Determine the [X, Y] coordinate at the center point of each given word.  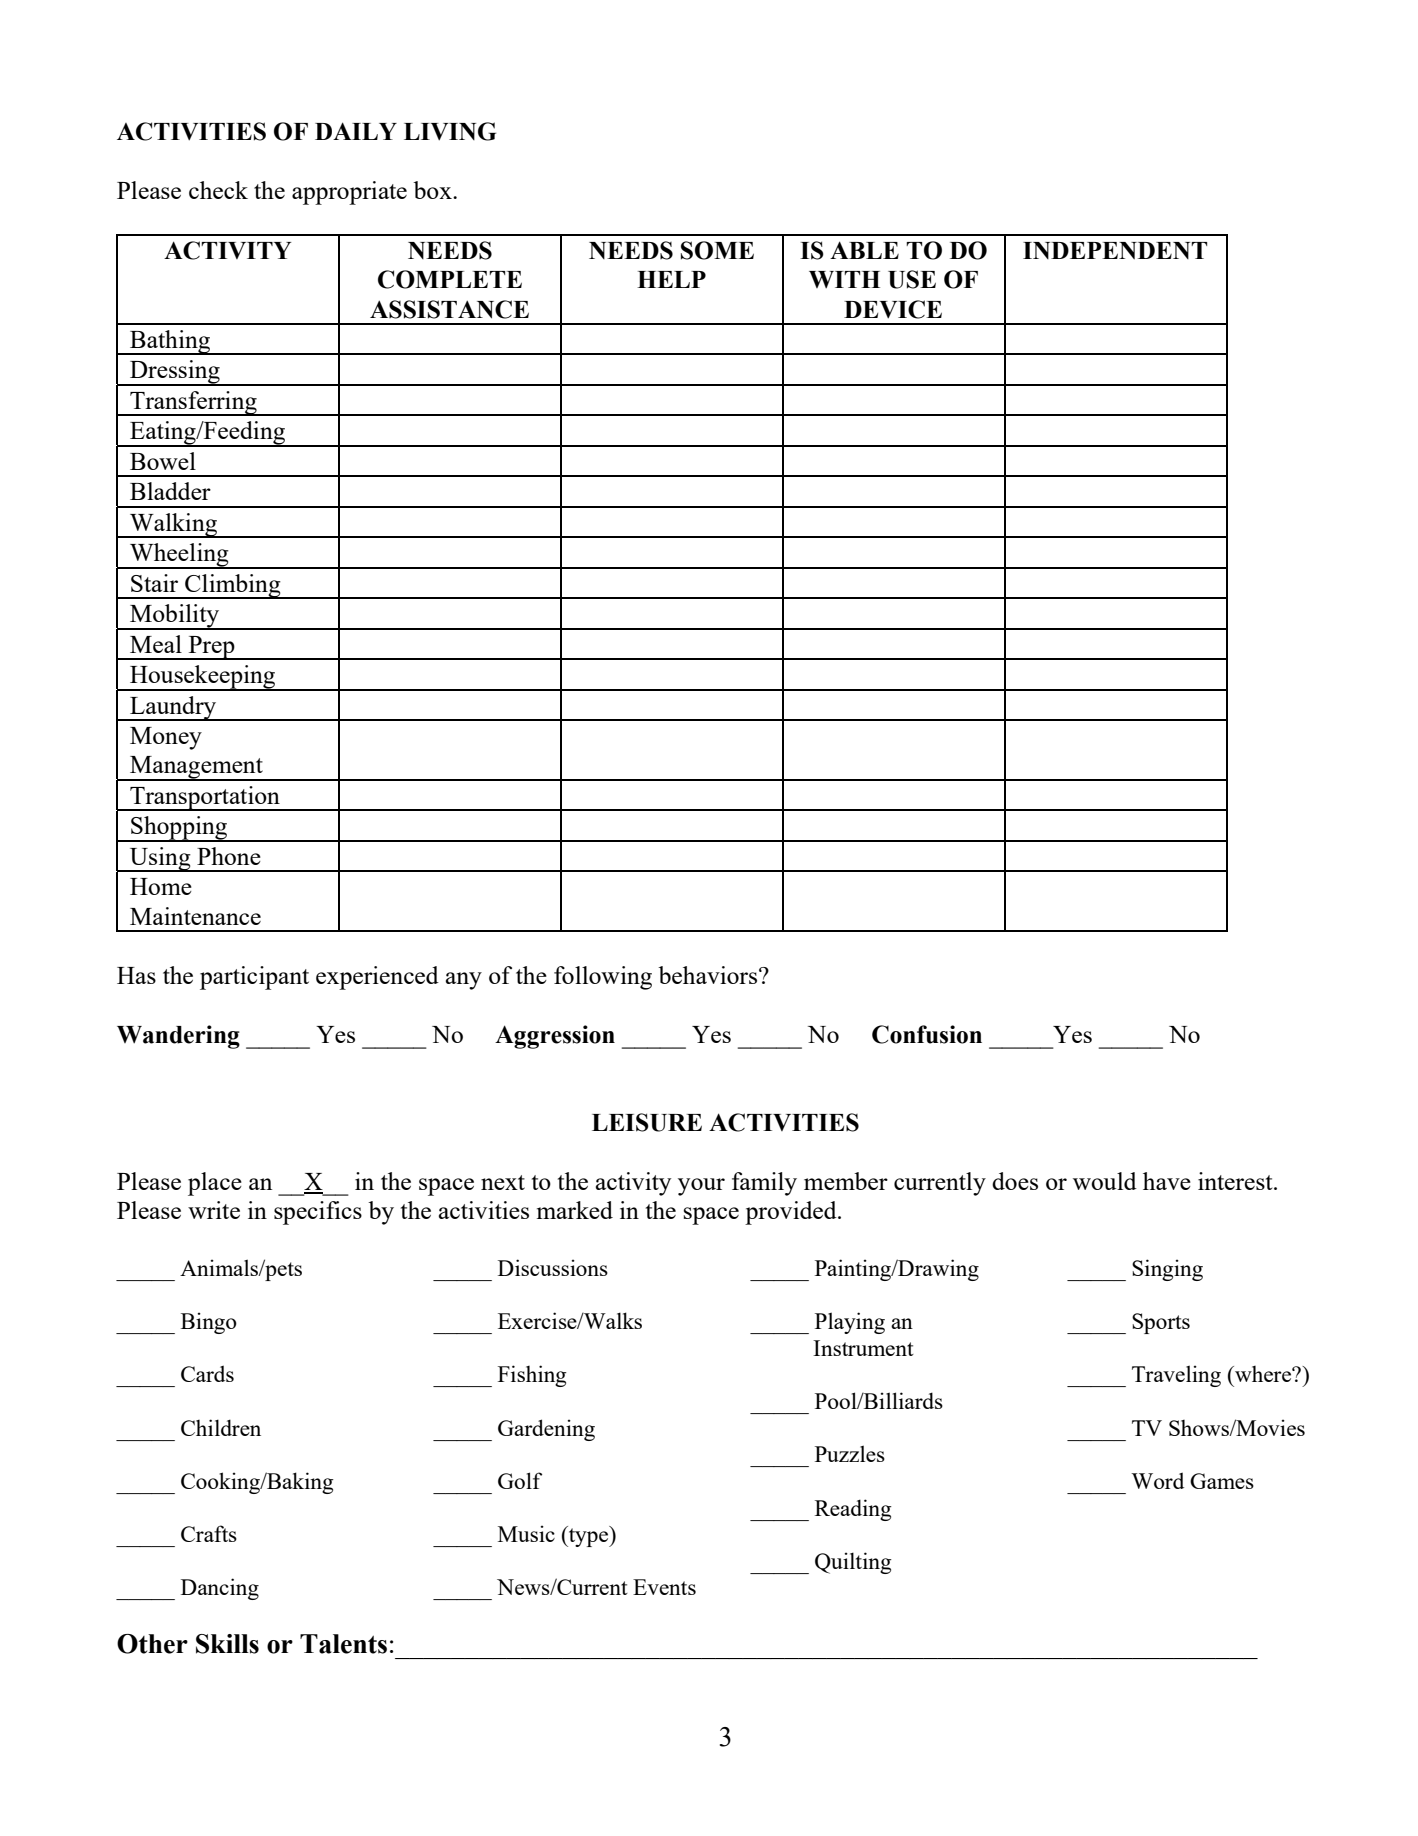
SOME [717, 250]
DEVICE [893, 309]
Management [196, 768]
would [1105, 1181]
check [218, 190]
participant [254, 978]
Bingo [209, 1323]
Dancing [220, 1589]
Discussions [553, 1267]
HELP [671, 279]
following [603, 978]
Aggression [555, 1037]
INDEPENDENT [1115, 251]
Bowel [163, 461]
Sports [1161, 1323]
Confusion [927, 1034]
